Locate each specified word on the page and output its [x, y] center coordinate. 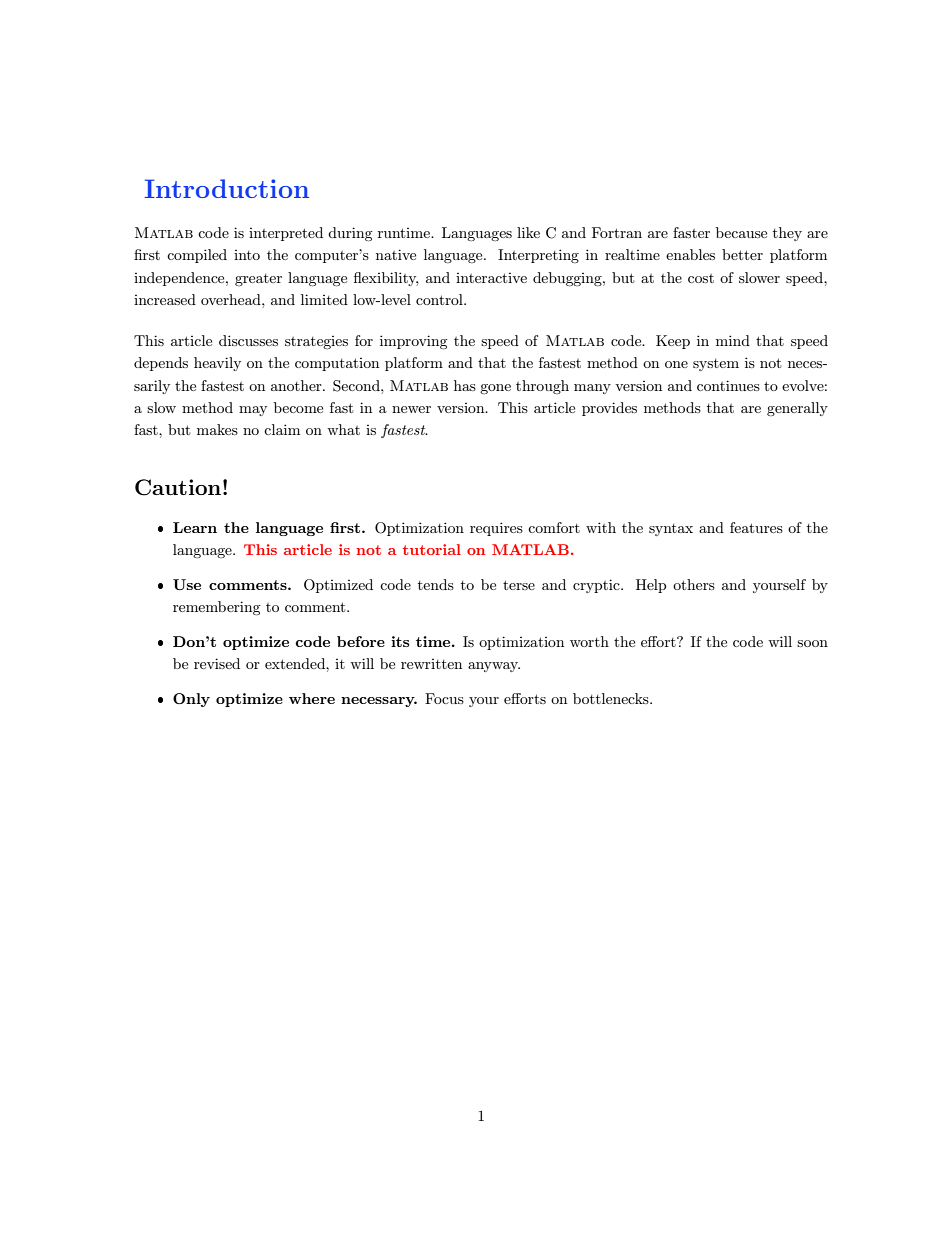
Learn [195, 527]
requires [496, 529]
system [716, 365]
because [741, 232]
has [465, 385]
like [528, 232]
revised [217, 663]
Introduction [227, 188]
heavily [217, 364]
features [756, 527]
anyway [494, 667]
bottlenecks [612, 698]
